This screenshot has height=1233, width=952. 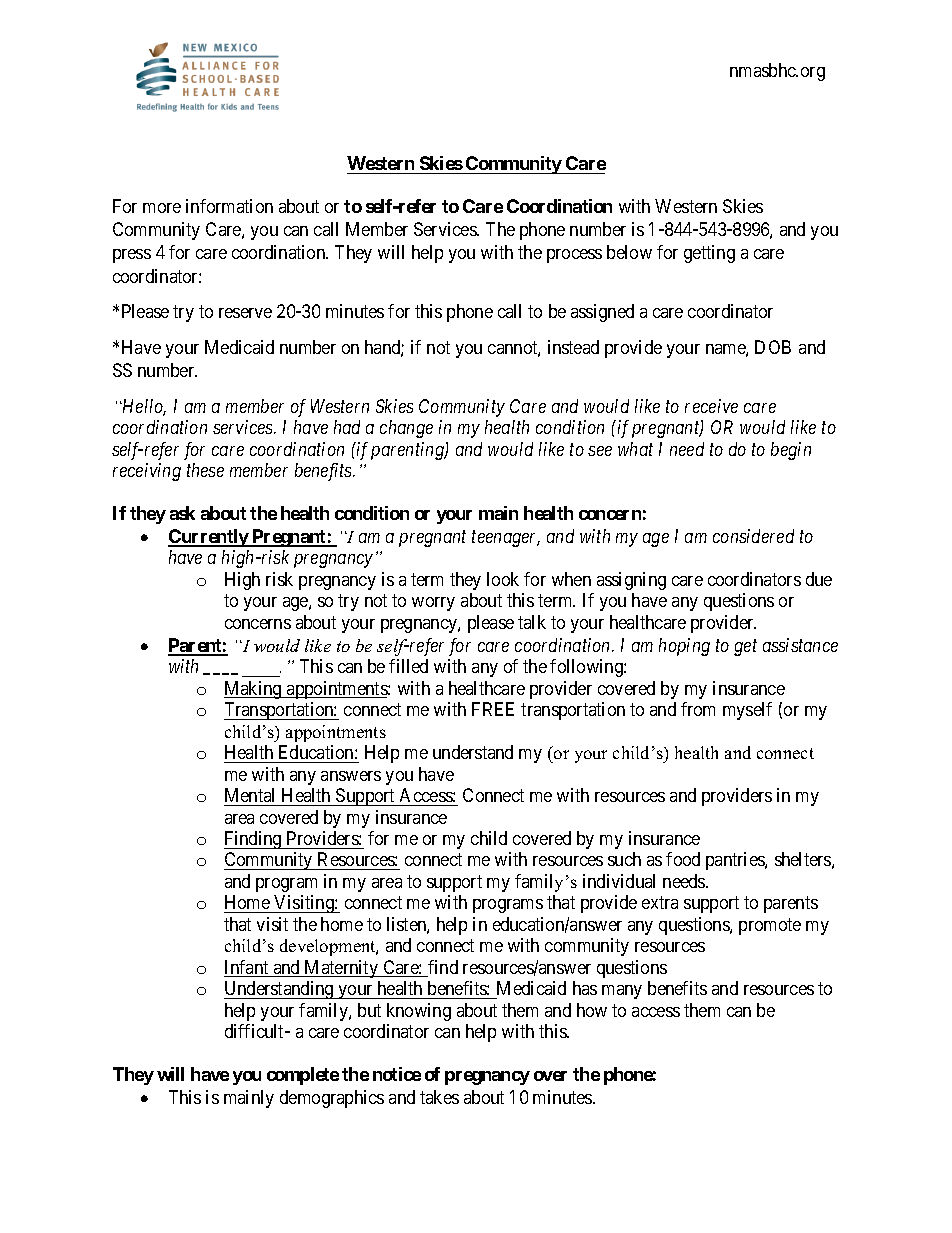 I want to click on process, so click(x=574, y=256).
